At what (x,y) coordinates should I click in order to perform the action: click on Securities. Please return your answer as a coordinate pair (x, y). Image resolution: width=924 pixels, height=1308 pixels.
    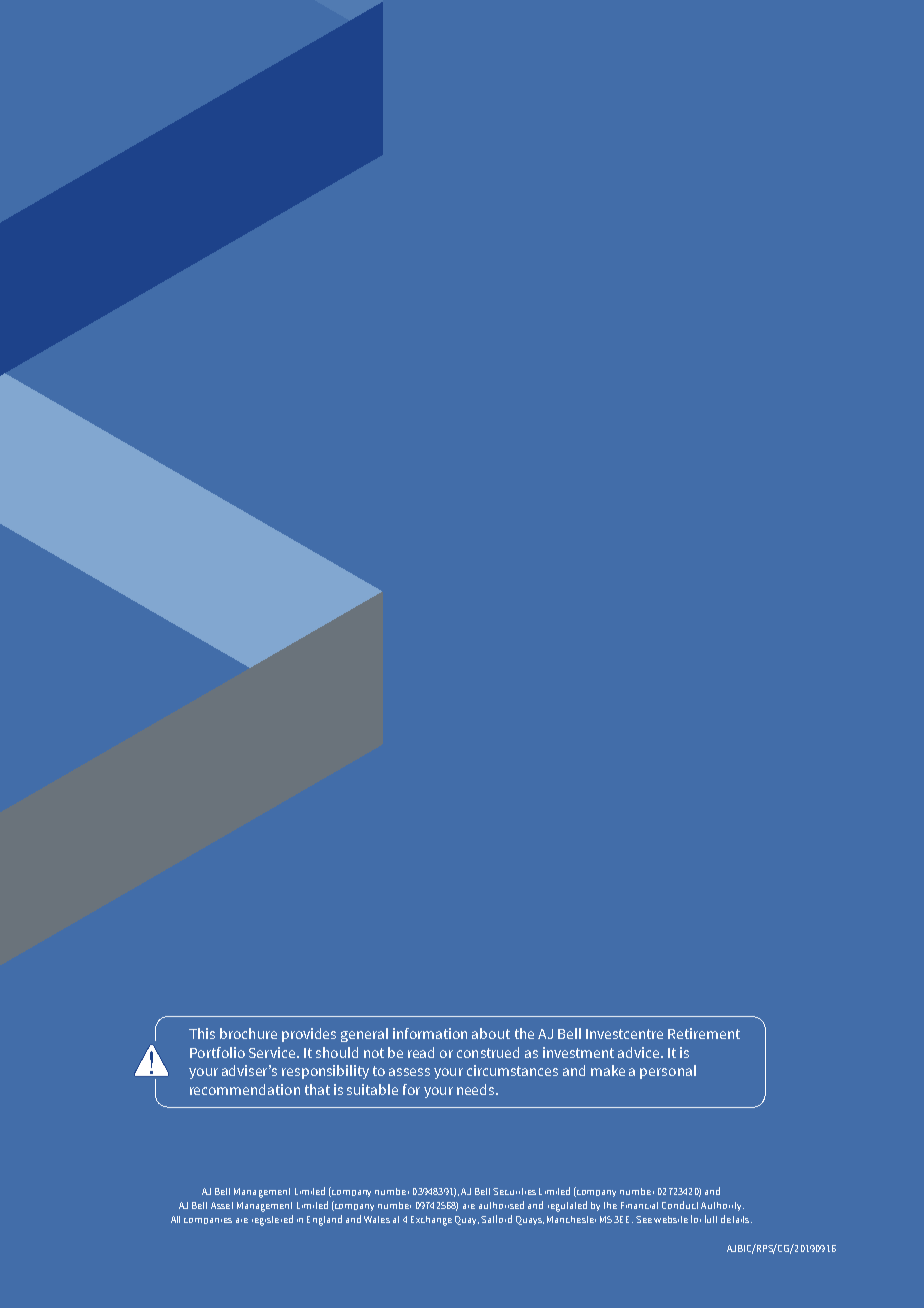
    Looking at the image, I should click on (514, 1191).
